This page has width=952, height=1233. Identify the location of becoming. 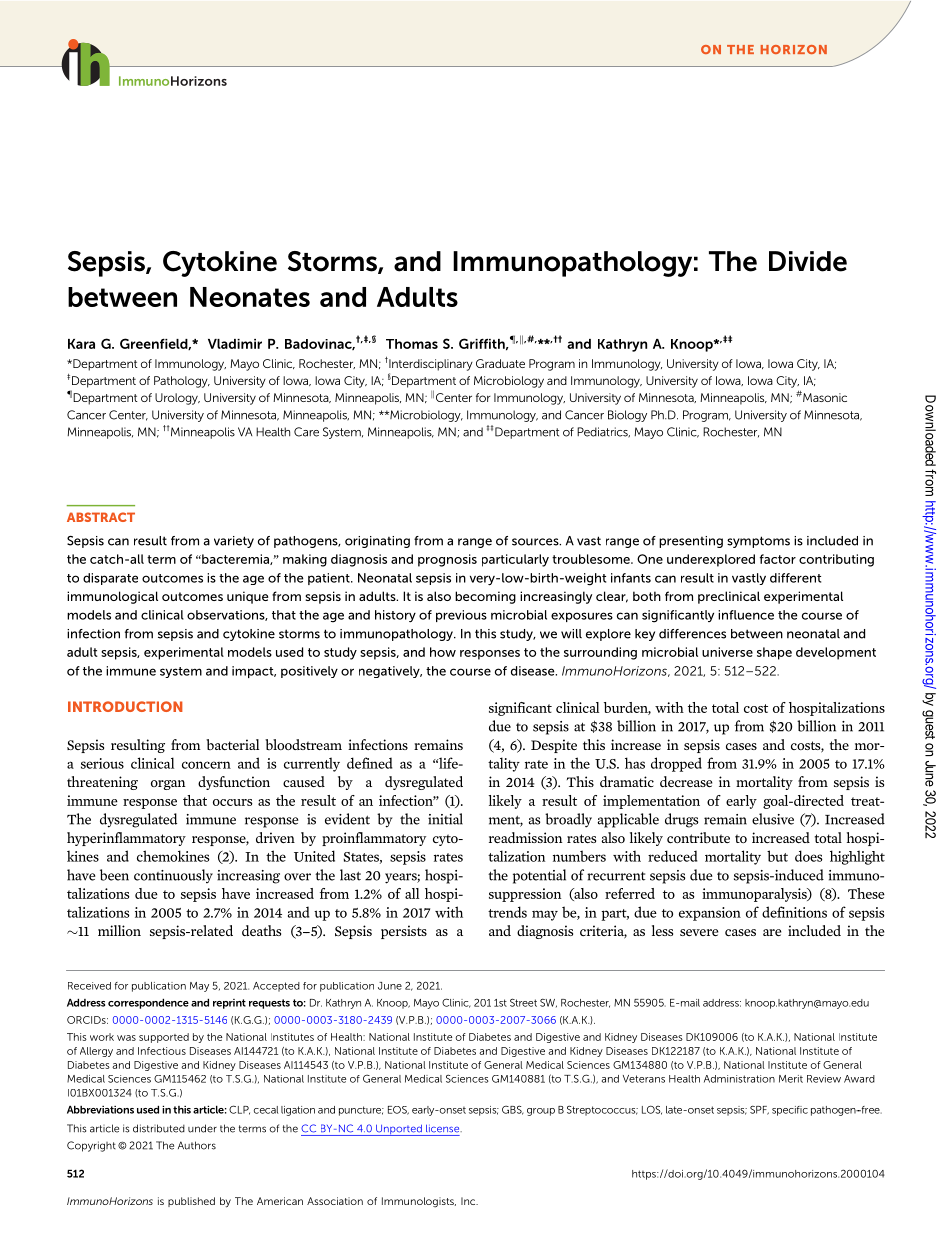
(485, 597).
